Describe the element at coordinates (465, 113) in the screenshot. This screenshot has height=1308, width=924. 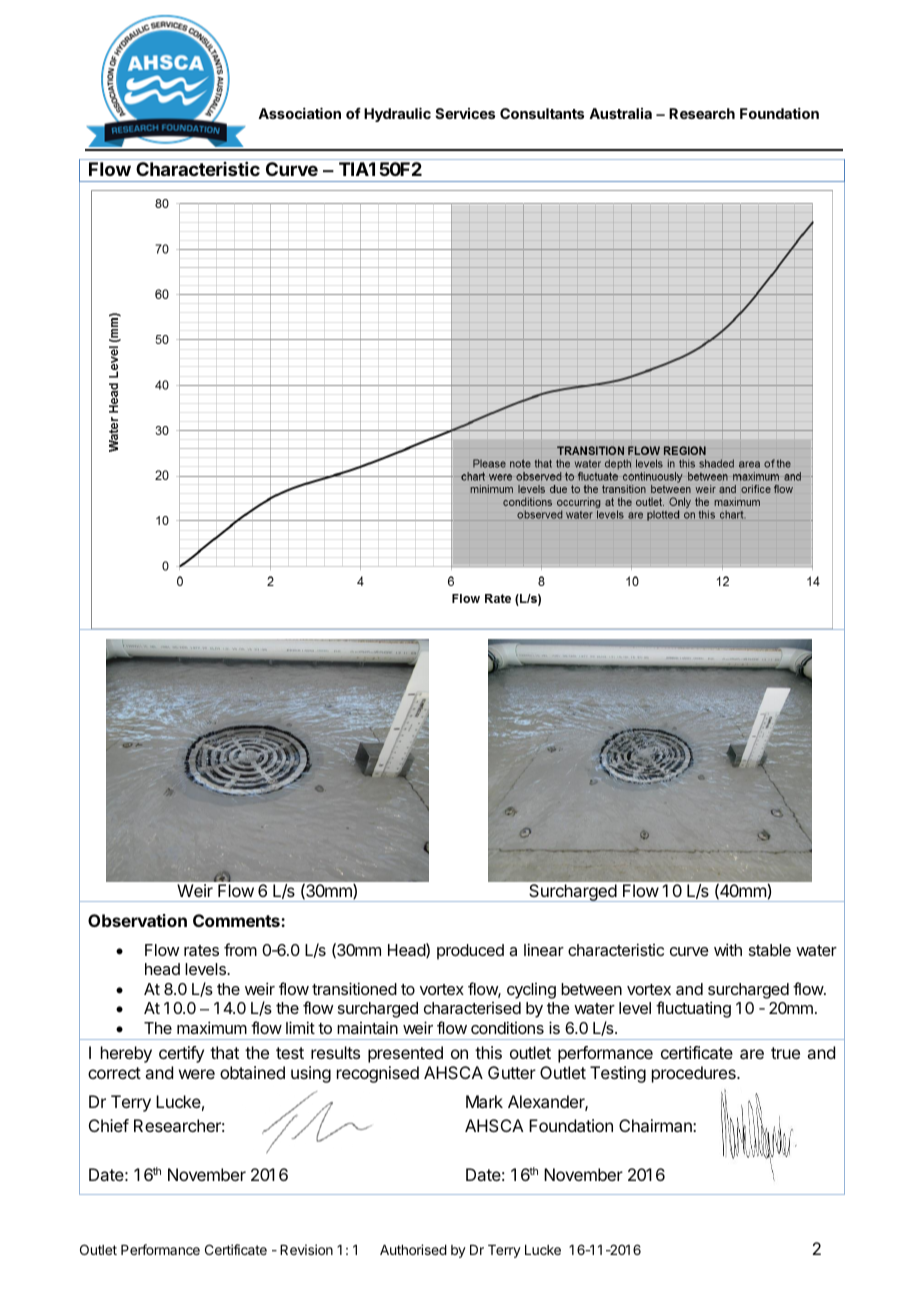
I see `Services` at that location.
